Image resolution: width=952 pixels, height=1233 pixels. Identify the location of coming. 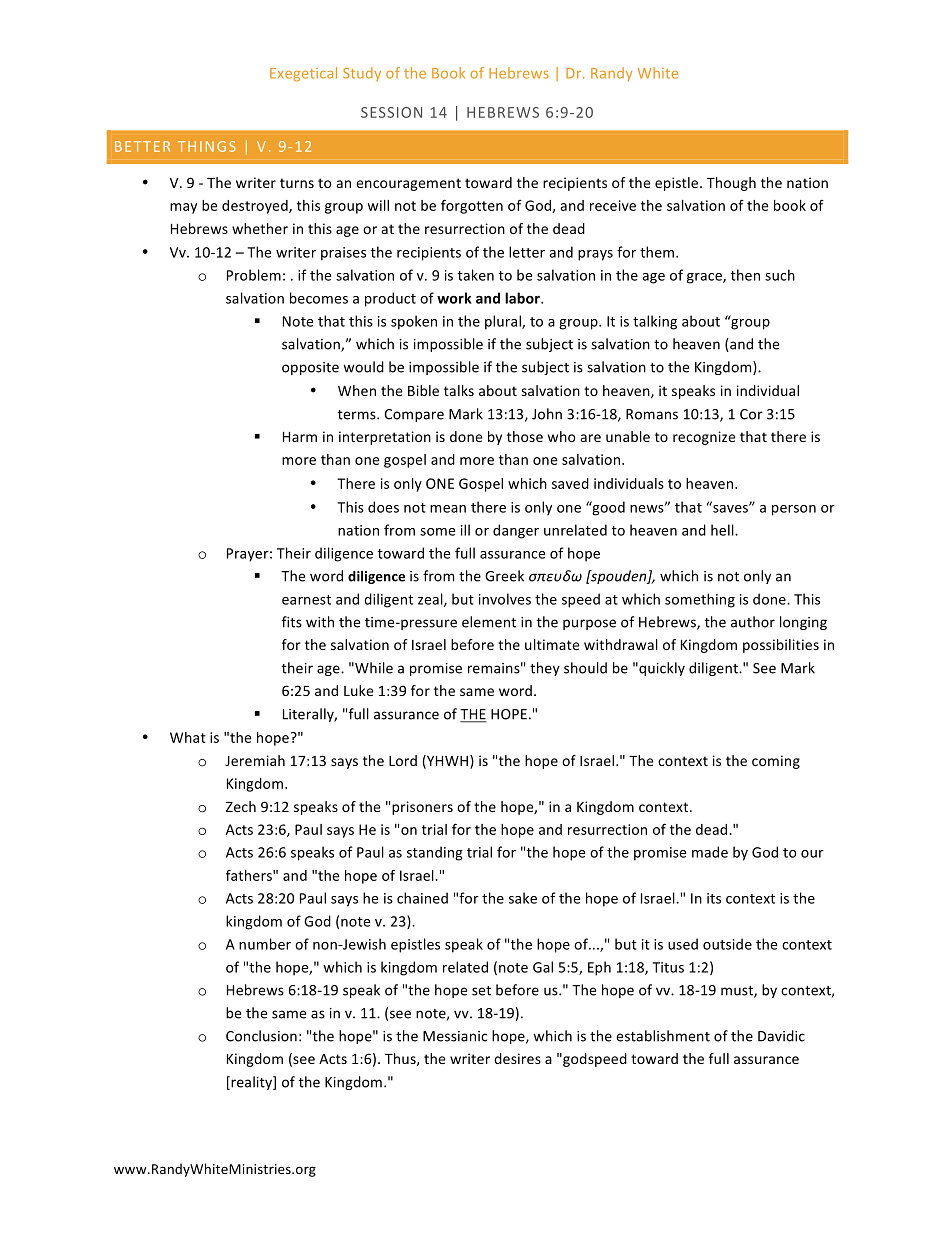
(776, 762).
